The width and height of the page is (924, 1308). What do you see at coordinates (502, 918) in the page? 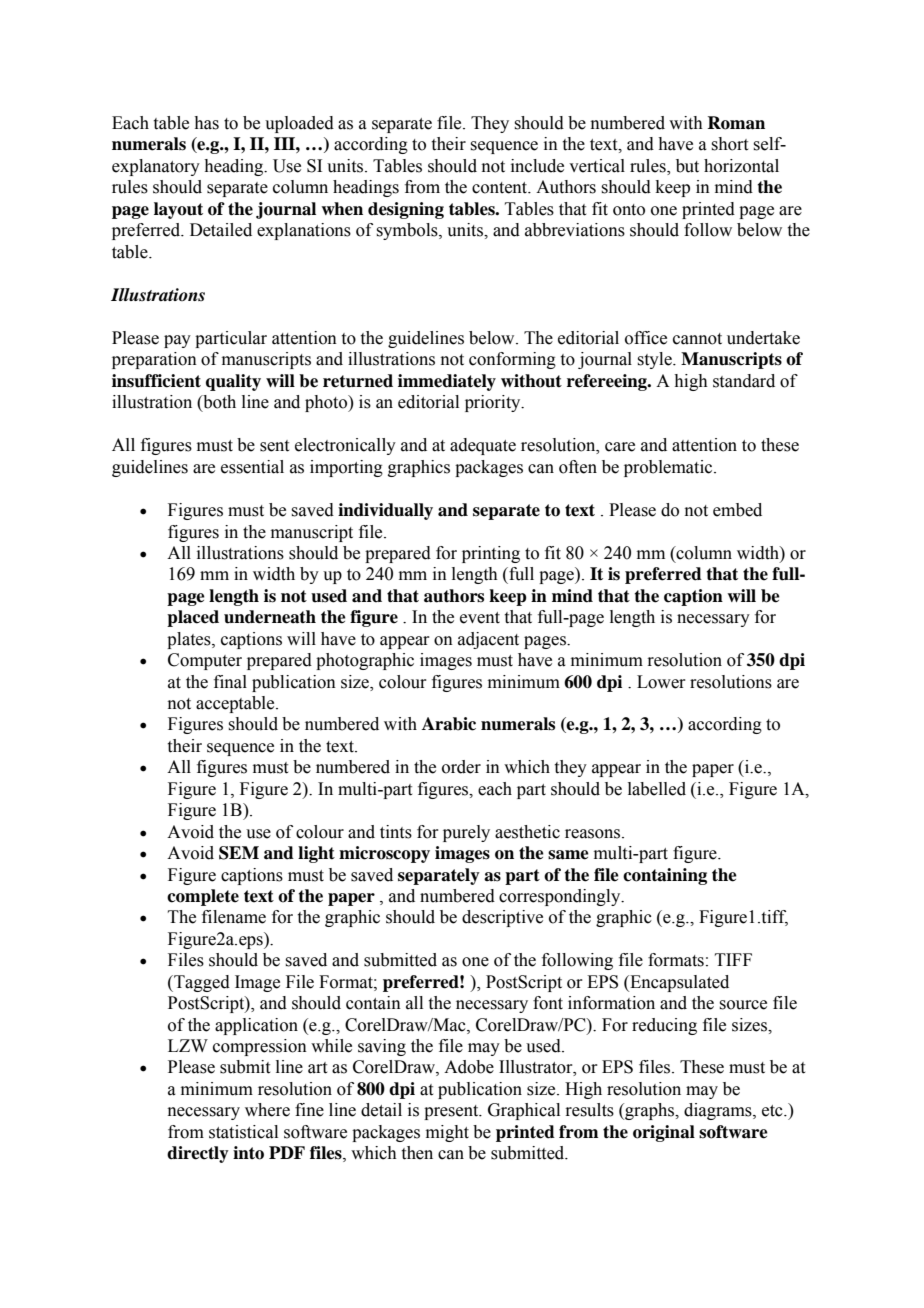
I see `descriptive` at bounding box center [502, 918].
